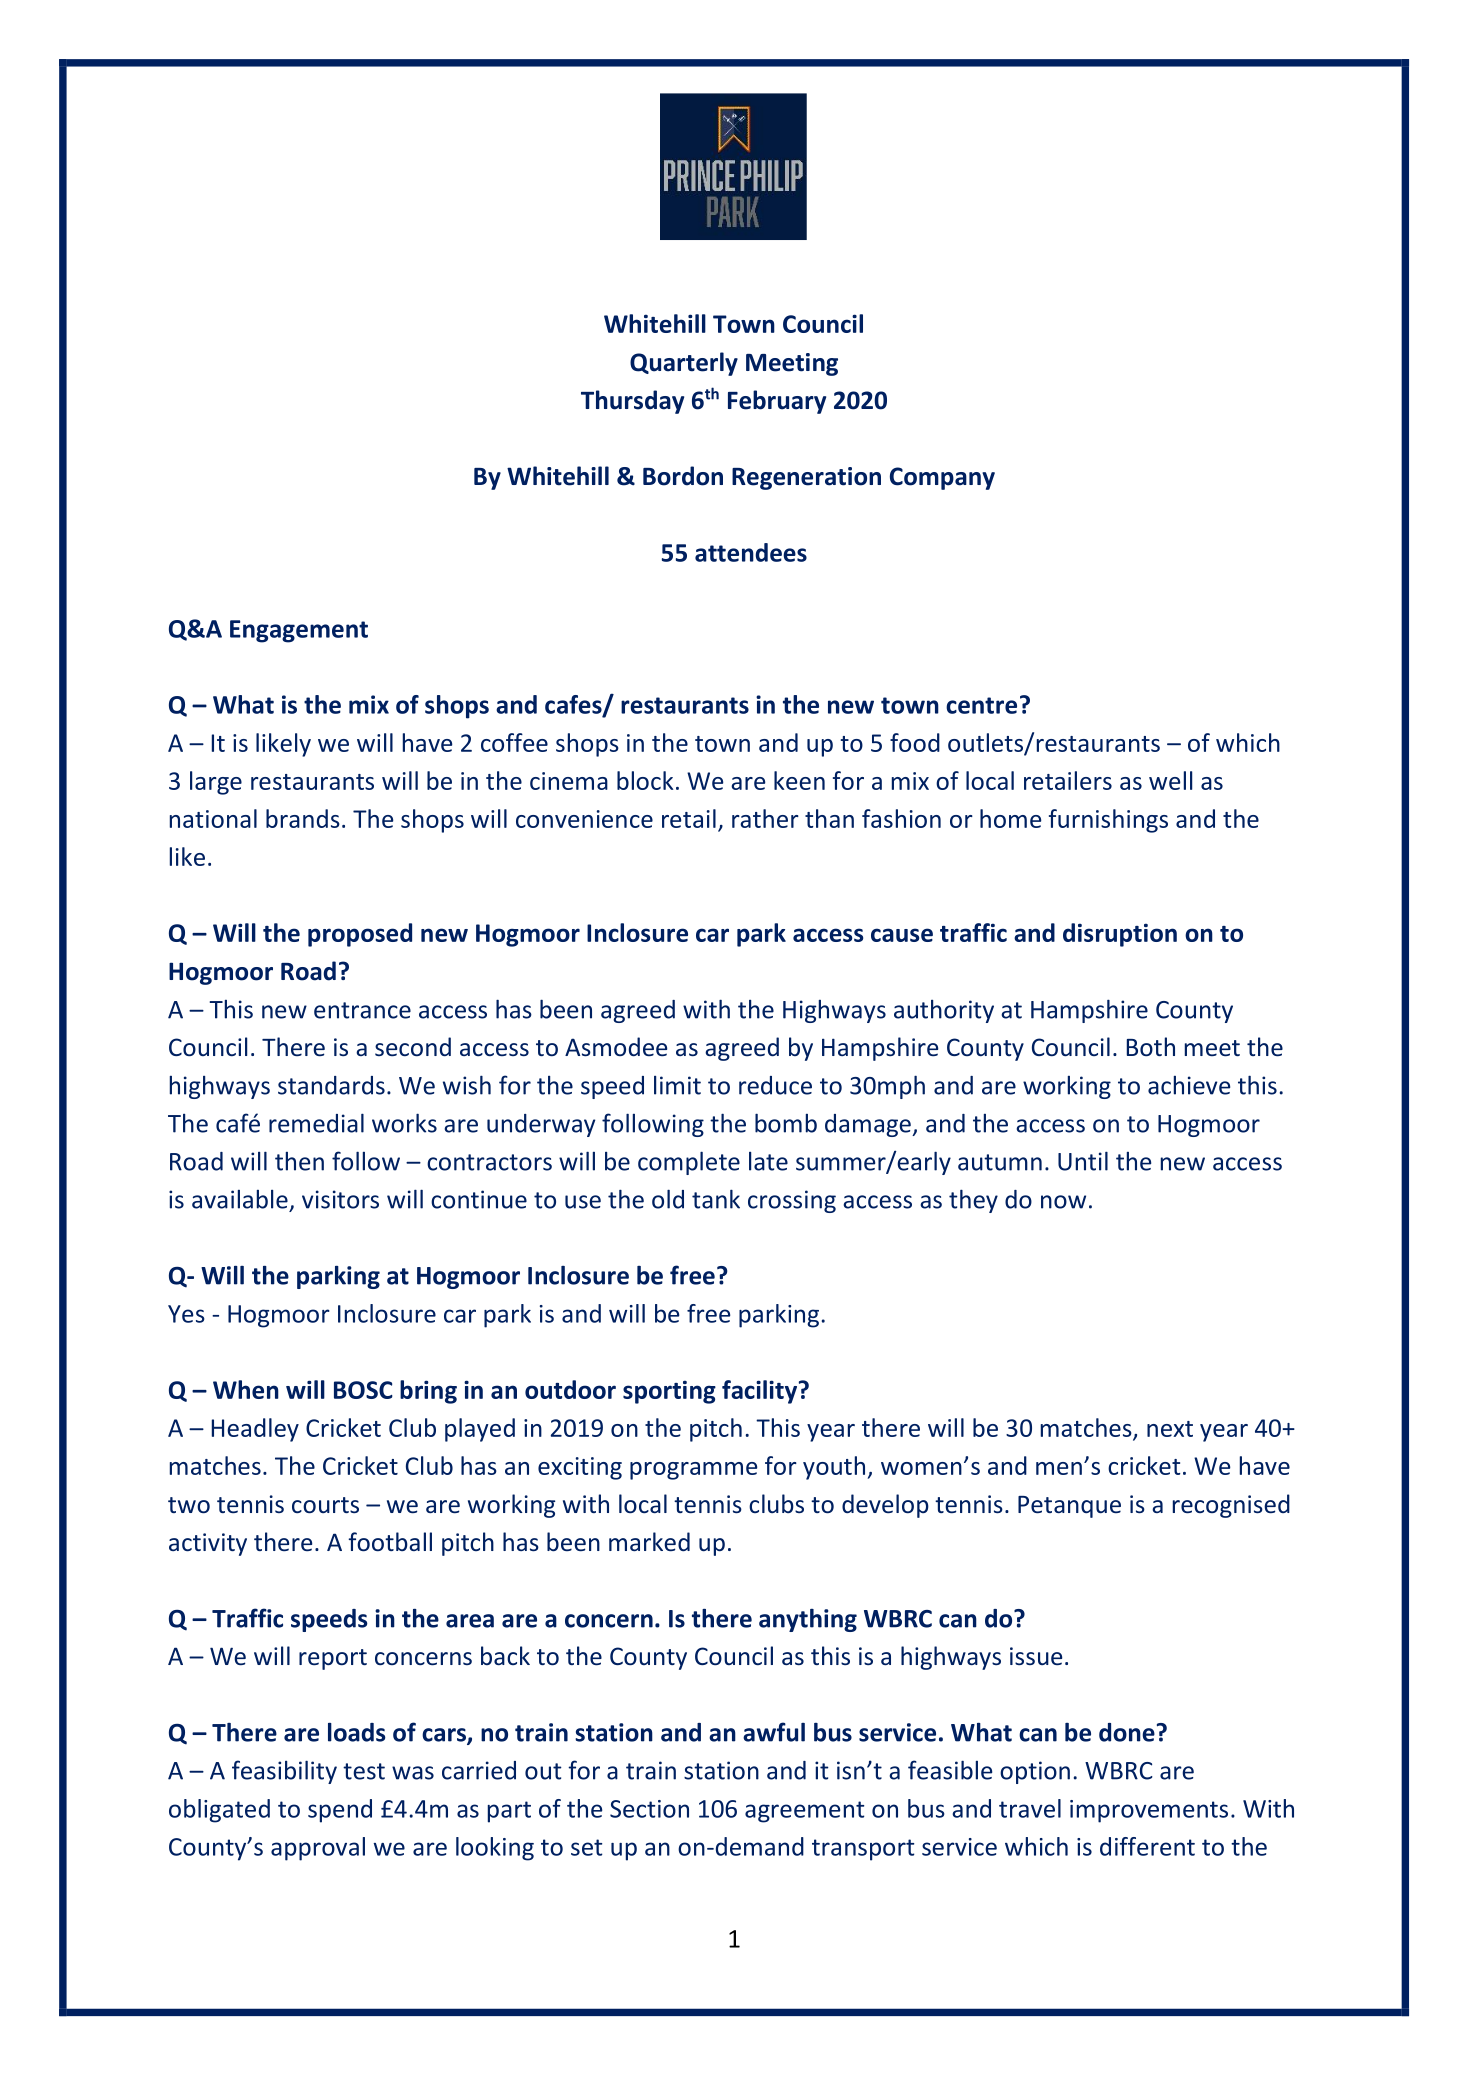  Describe the element at coordinates (316, 1123) in the screenshot. I see `remedial` at that location.
